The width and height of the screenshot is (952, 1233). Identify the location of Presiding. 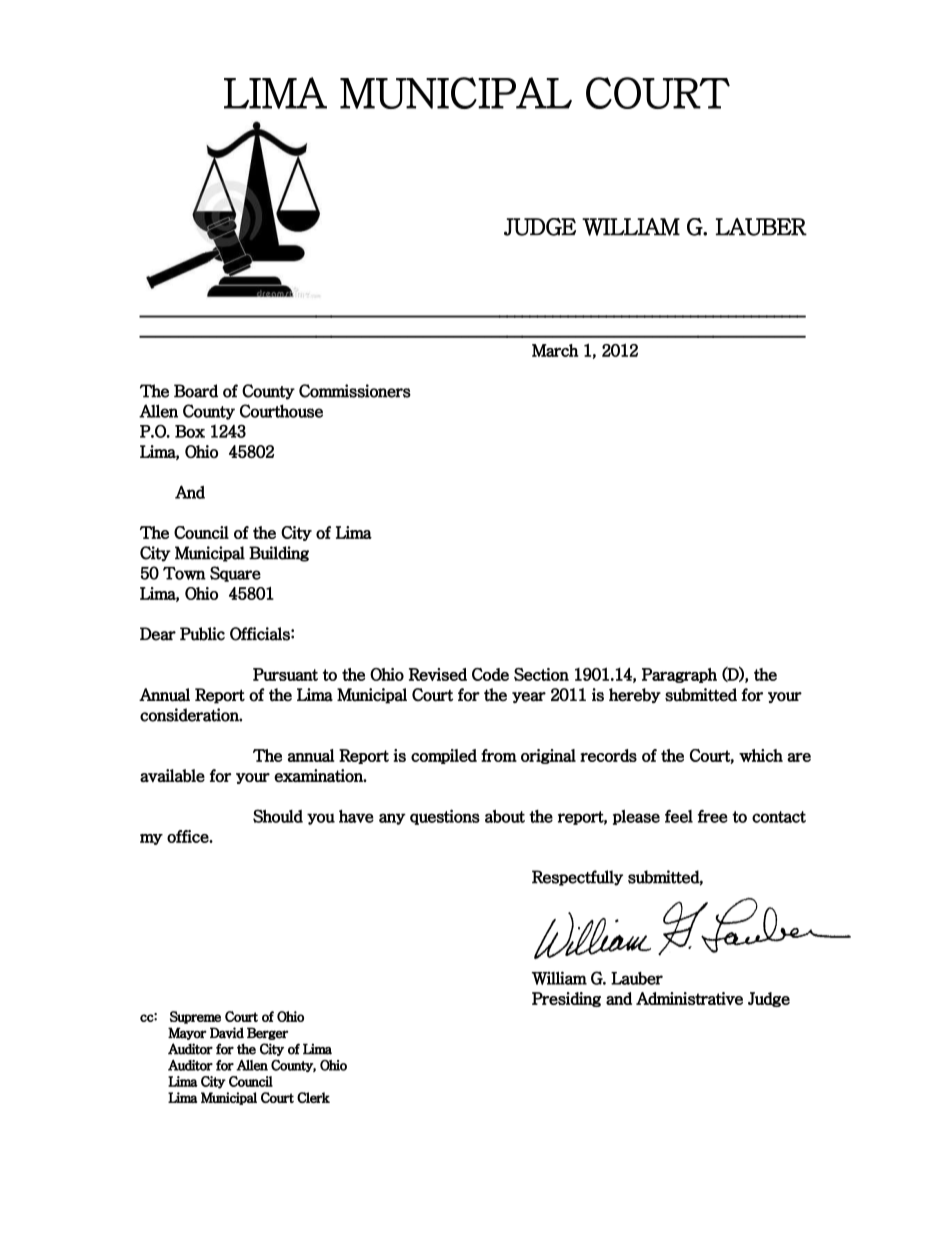
(566, 999).
